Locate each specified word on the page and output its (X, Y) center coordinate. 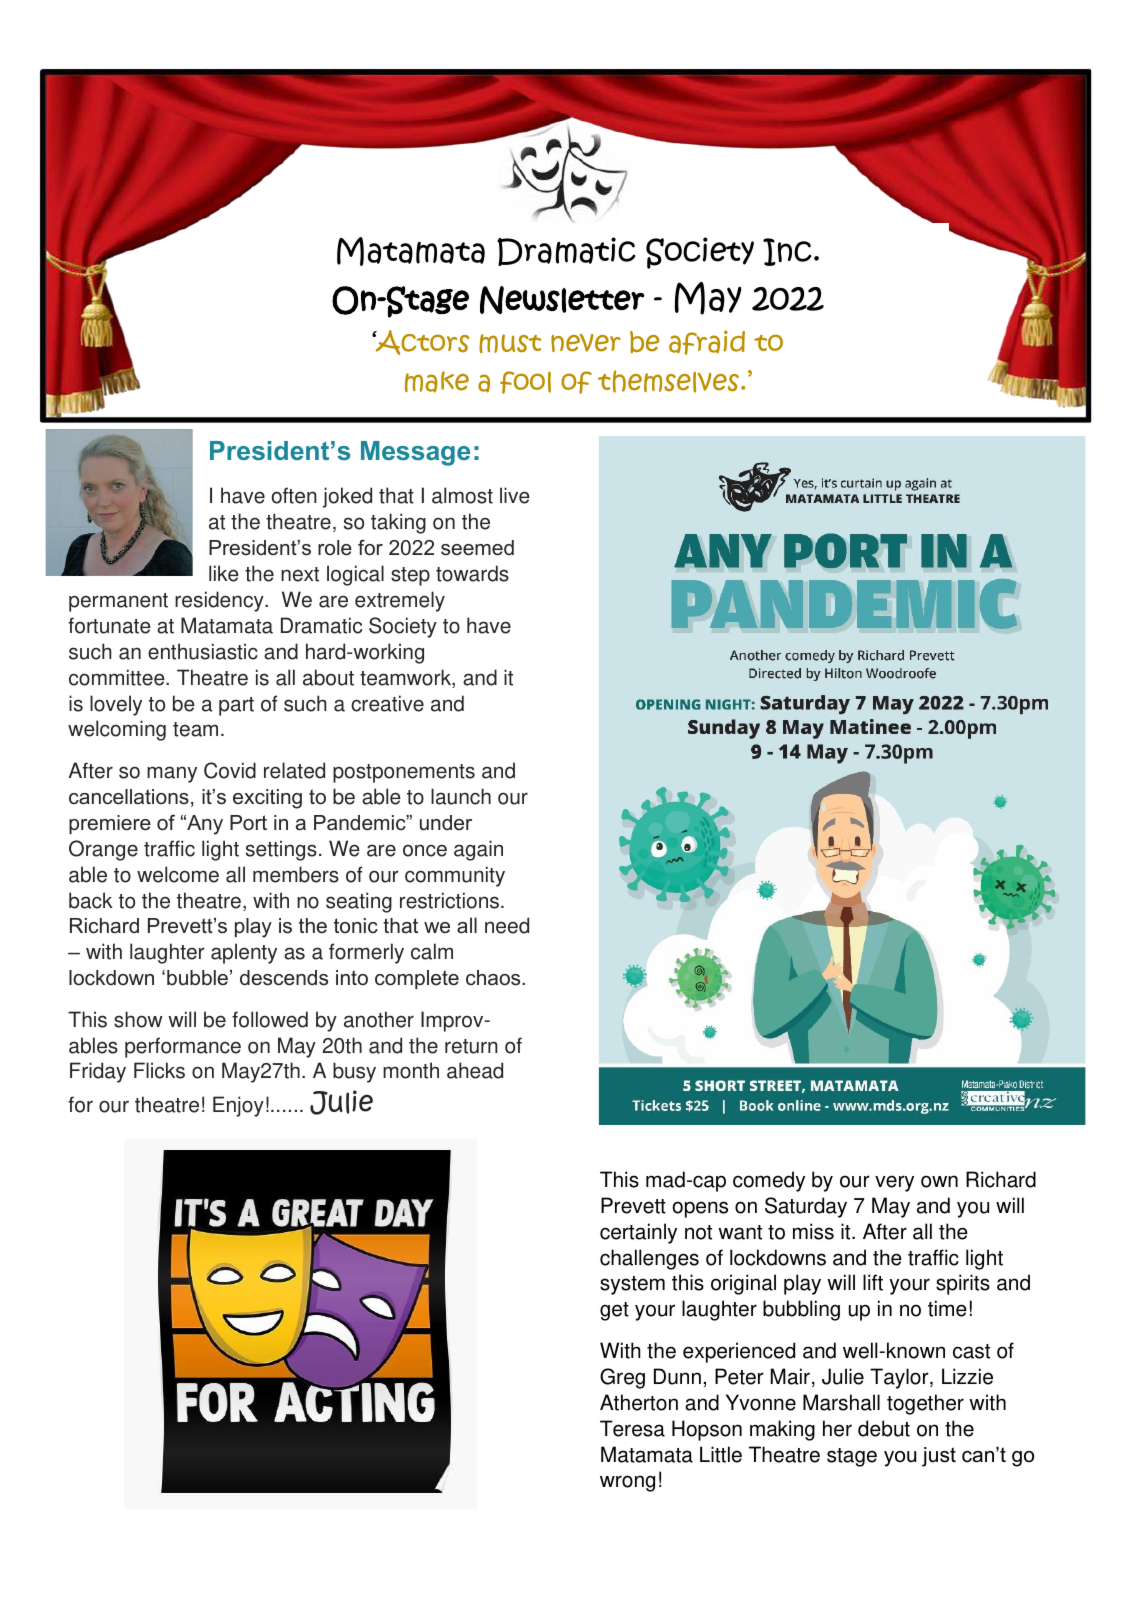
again (478, 850)
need (507, 925)
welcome (178, 874)
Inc (787, 252)
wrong (627, 1483)
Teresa (632, 1428)
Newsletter (562, 300)
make (437, 382)
